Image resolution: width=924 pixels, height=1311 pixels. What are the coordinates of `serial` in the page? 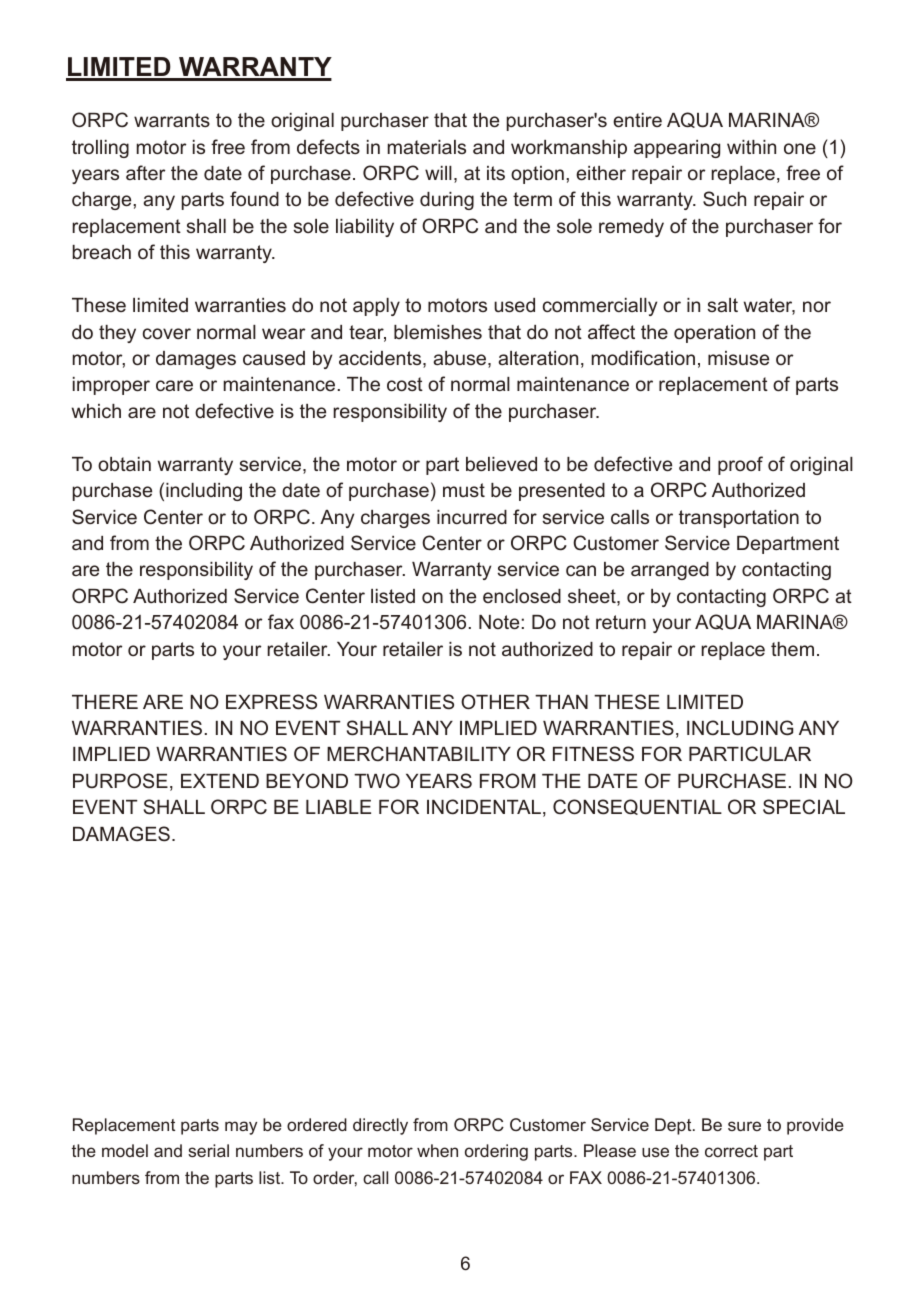 It's located at (208, 1150).
